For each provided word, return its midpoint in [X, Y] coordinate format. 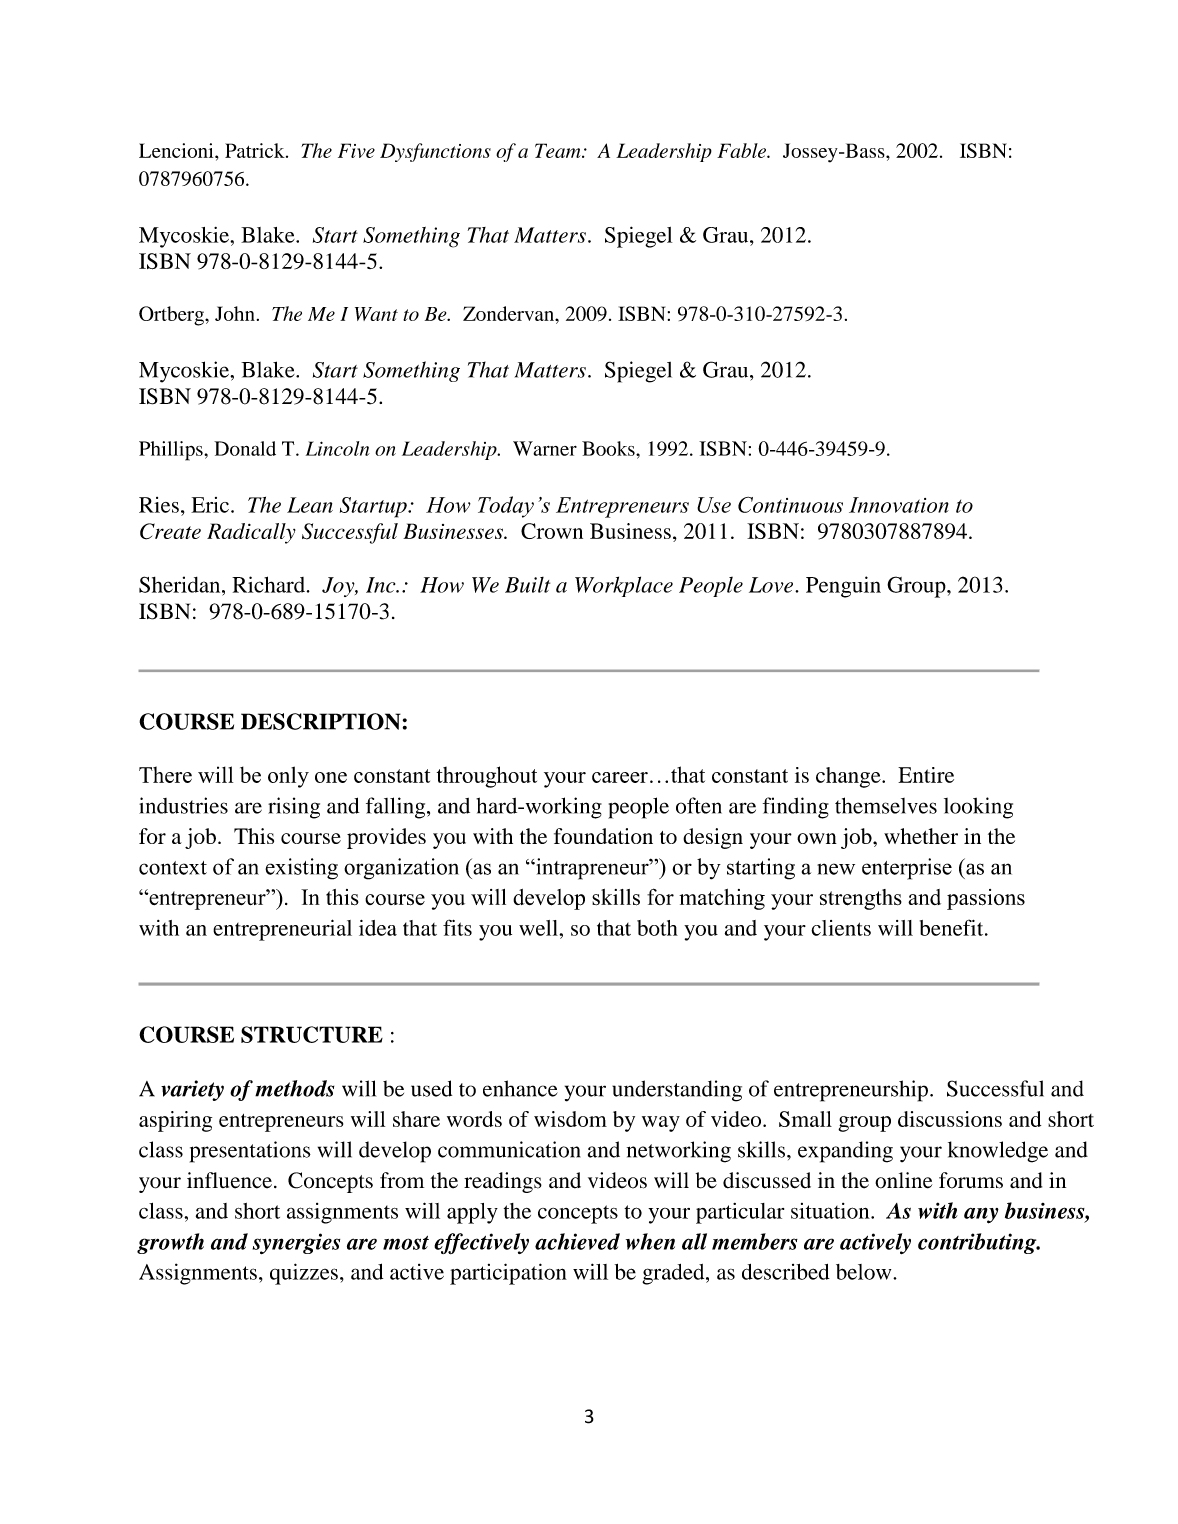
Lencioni [177, 150]
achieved [577, 1241]
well [539, 928]
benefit [953, 927]
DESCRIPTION [321, 721]
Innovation [899, 505]
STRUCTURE [312, 1034]
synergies [296, 1243]
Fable [742, 150]
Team [559, 150]
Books [609, 448]
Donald [245, 448]
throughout [487, 777]
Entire [926, 775]
